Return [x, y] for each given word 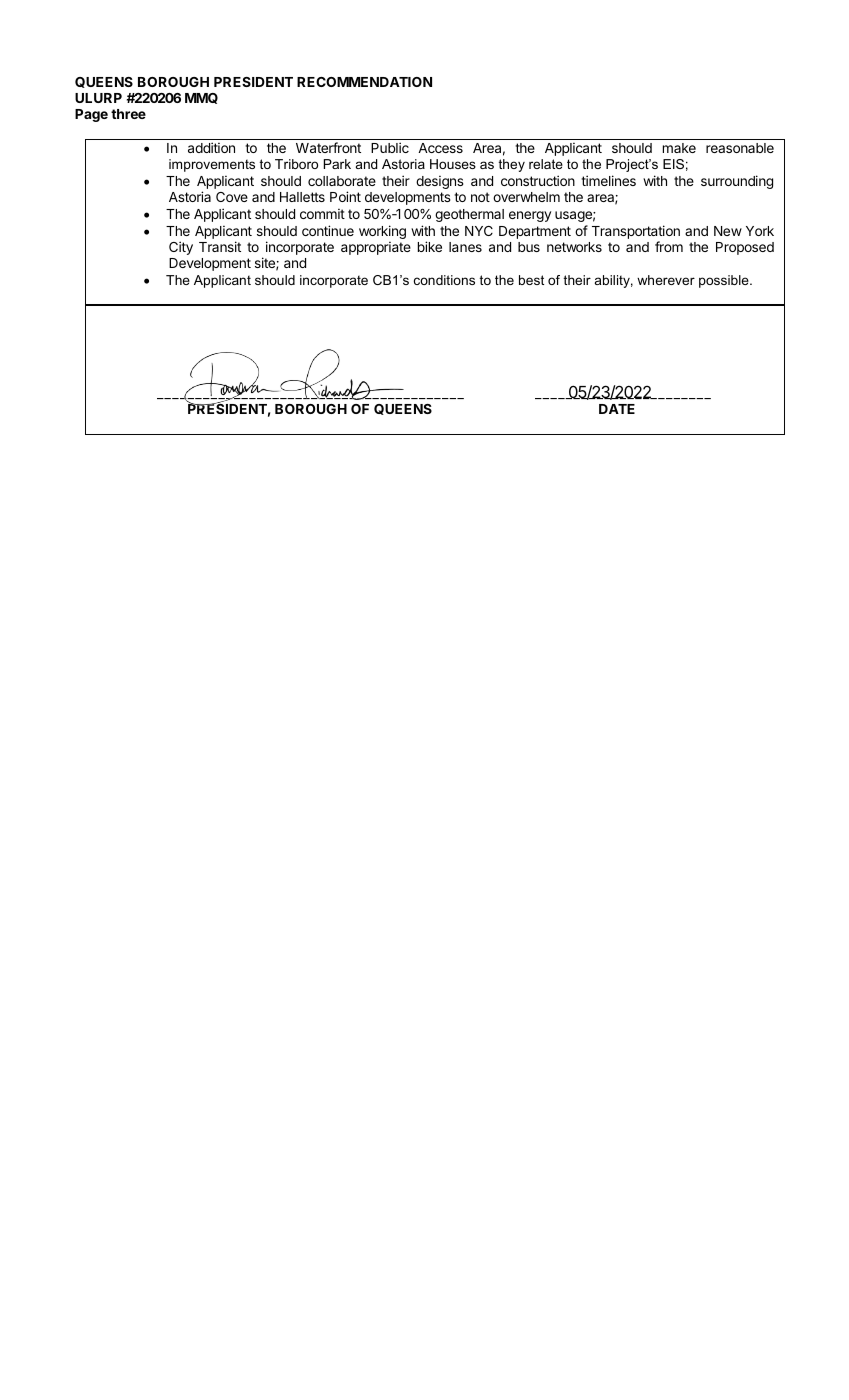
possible [725, 281]
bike [430, 246]
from [669, 246]
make [679, 148]
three [128, 114]
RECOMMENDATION [364, 82]
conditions [444, 280]
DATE [617, 409]
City [181, 248]
